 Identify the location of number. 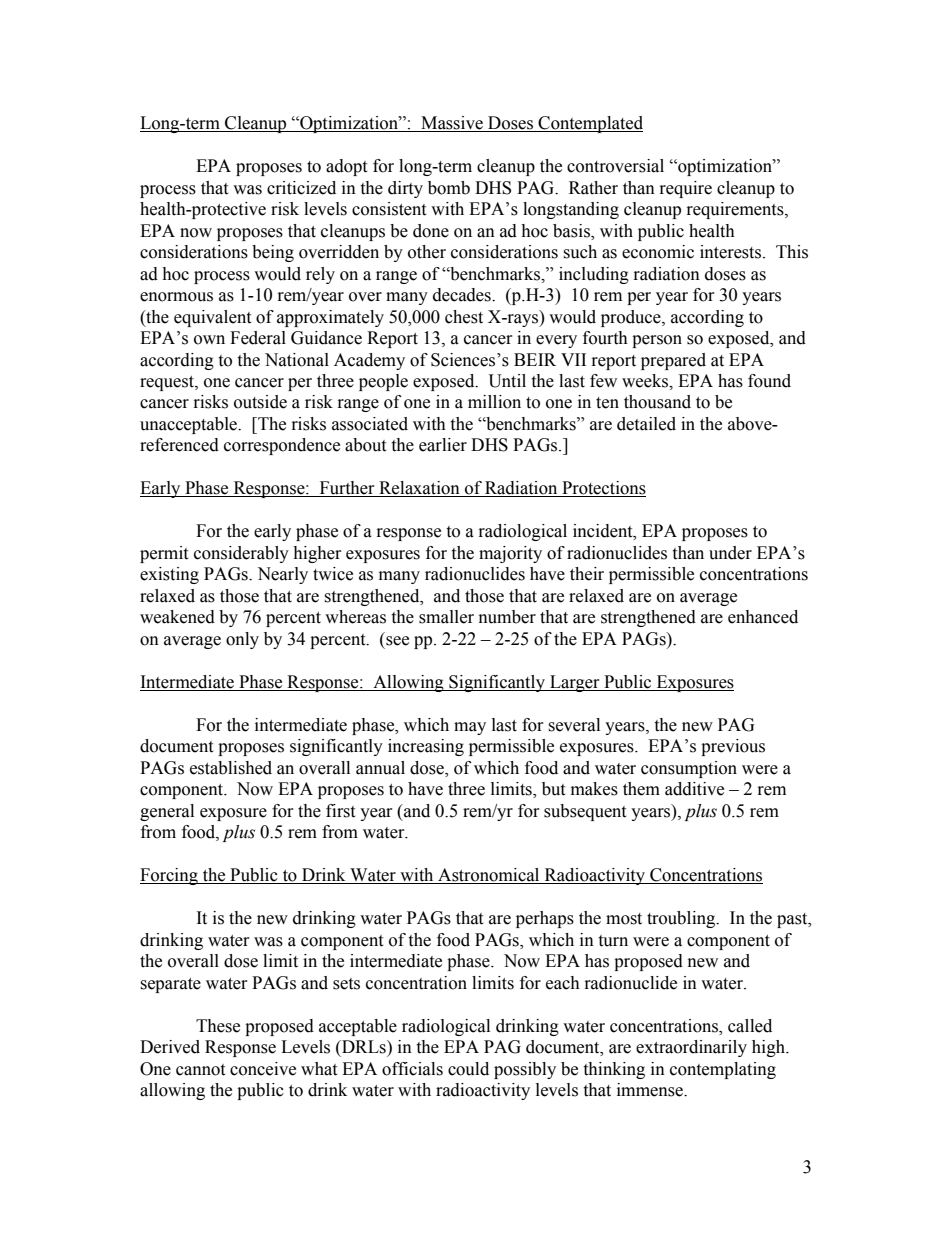
(507, 617).
